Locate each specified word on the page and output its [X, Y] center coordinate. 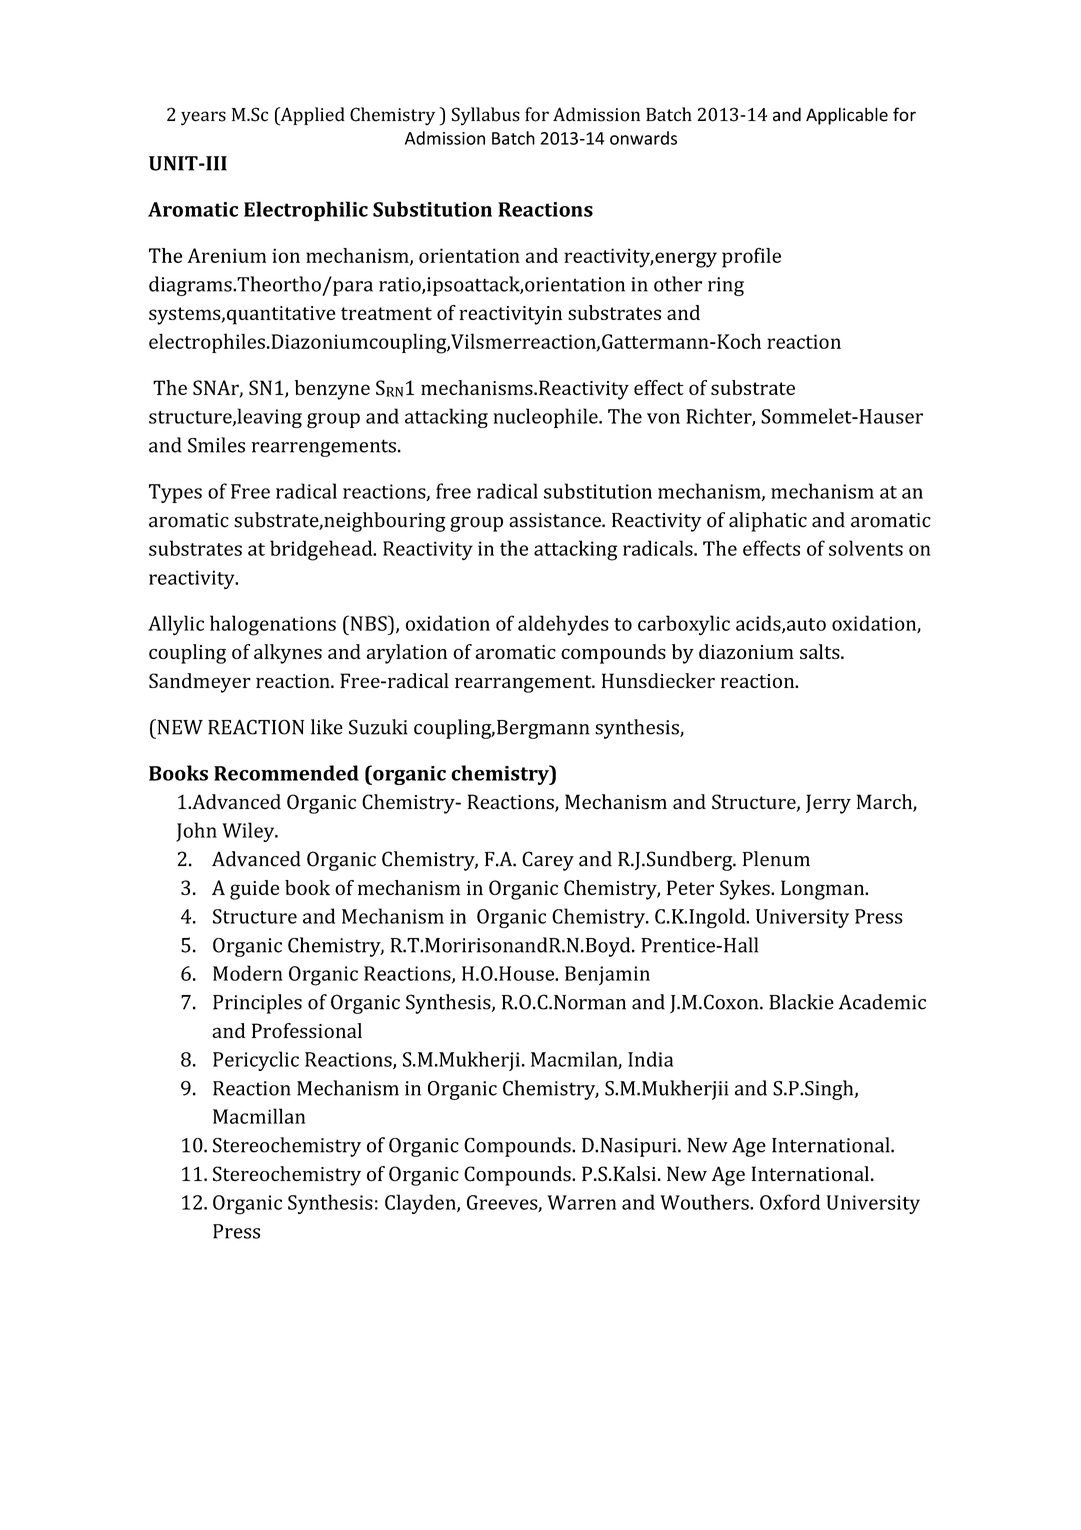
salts [821, 651]
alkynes [288, 654]
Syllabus [486, 116]
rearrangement [524, 684]
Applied [311, 116]
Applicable [847, 116]
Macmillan [259, 1116]
